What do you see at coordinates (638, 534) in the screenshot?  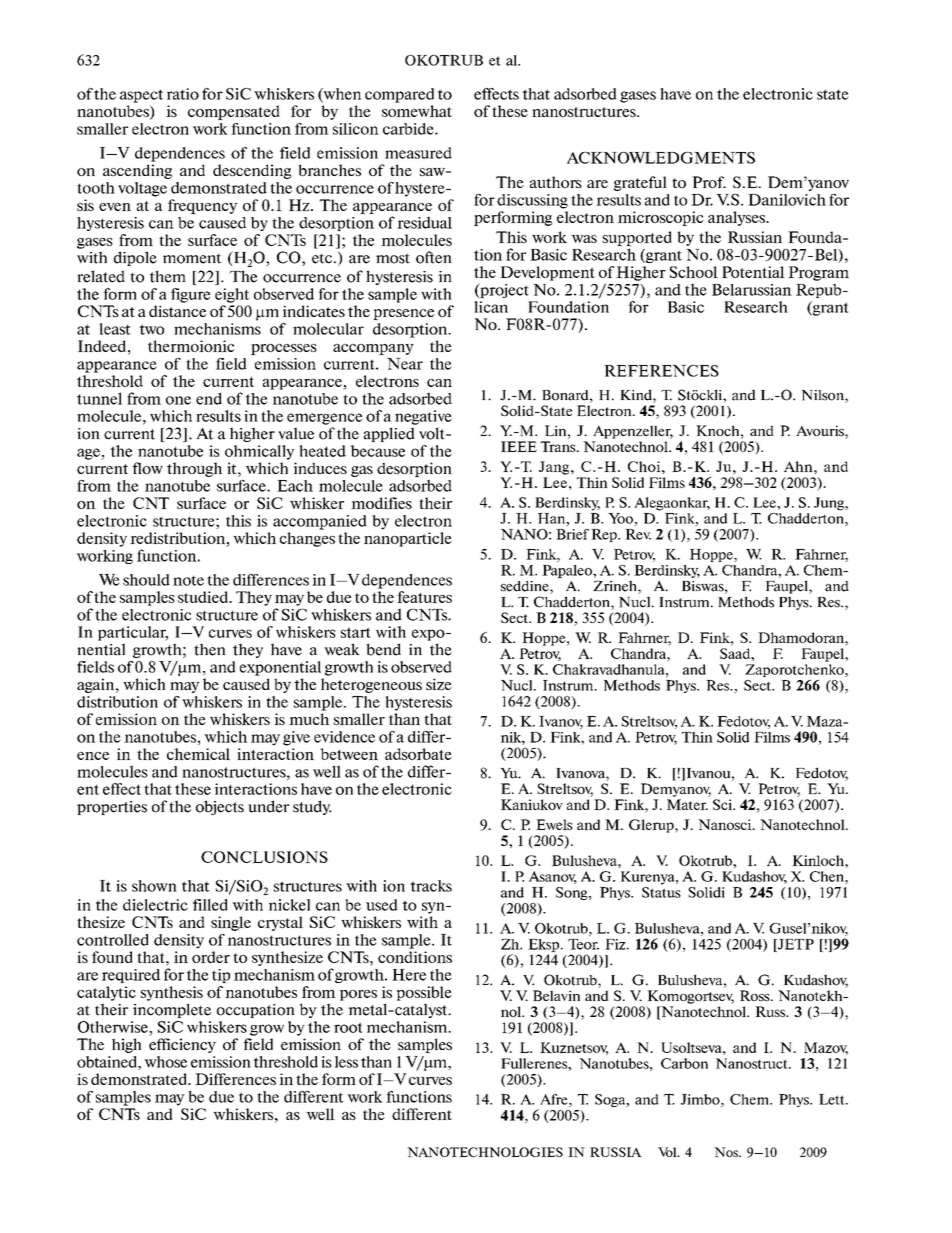 I see `Rev` at bounding box center [638, 534].
